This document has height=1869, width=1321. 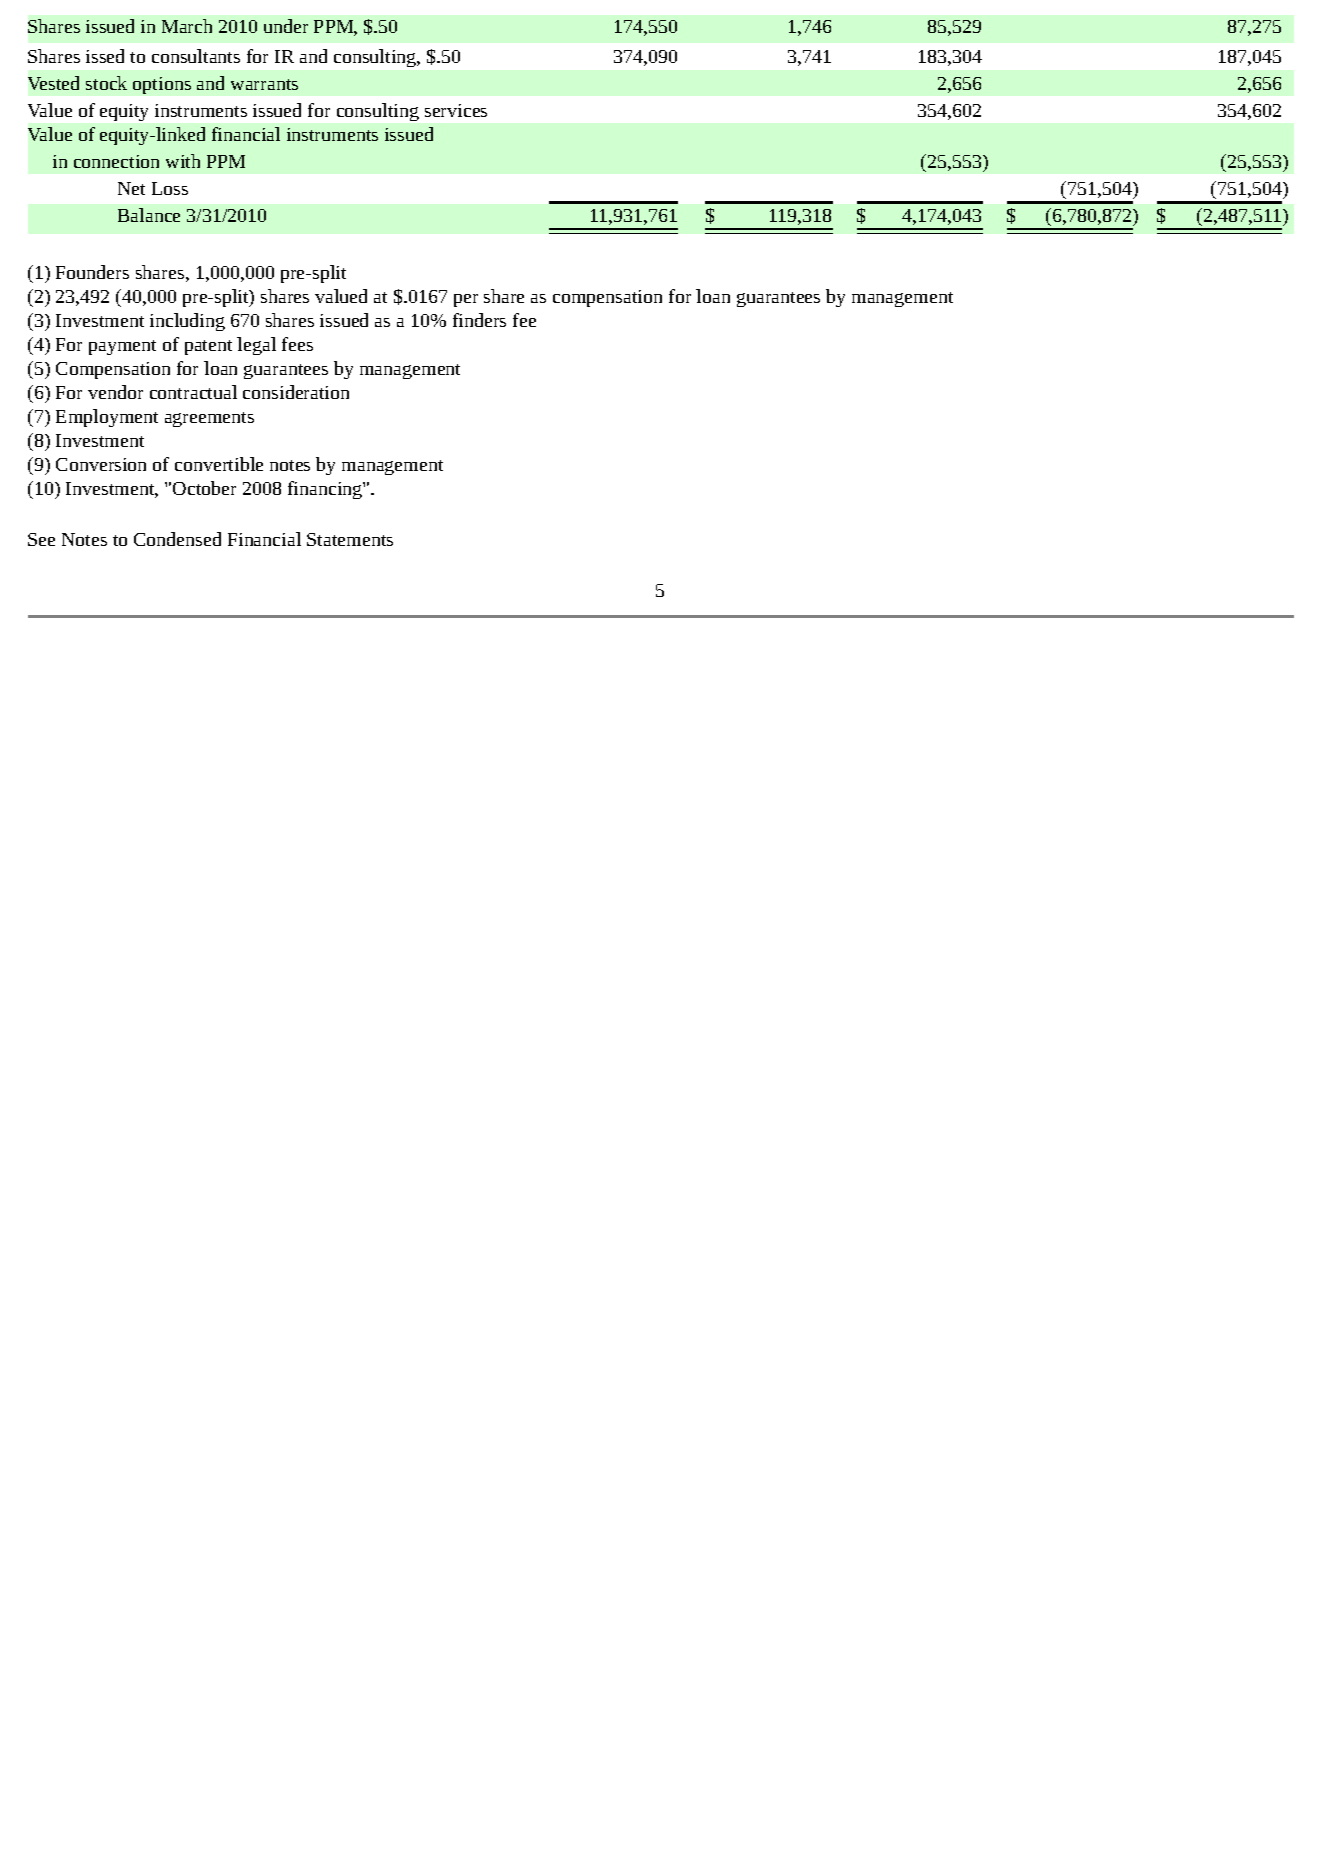 I want to click on stock, so click(x=106, y=83).
